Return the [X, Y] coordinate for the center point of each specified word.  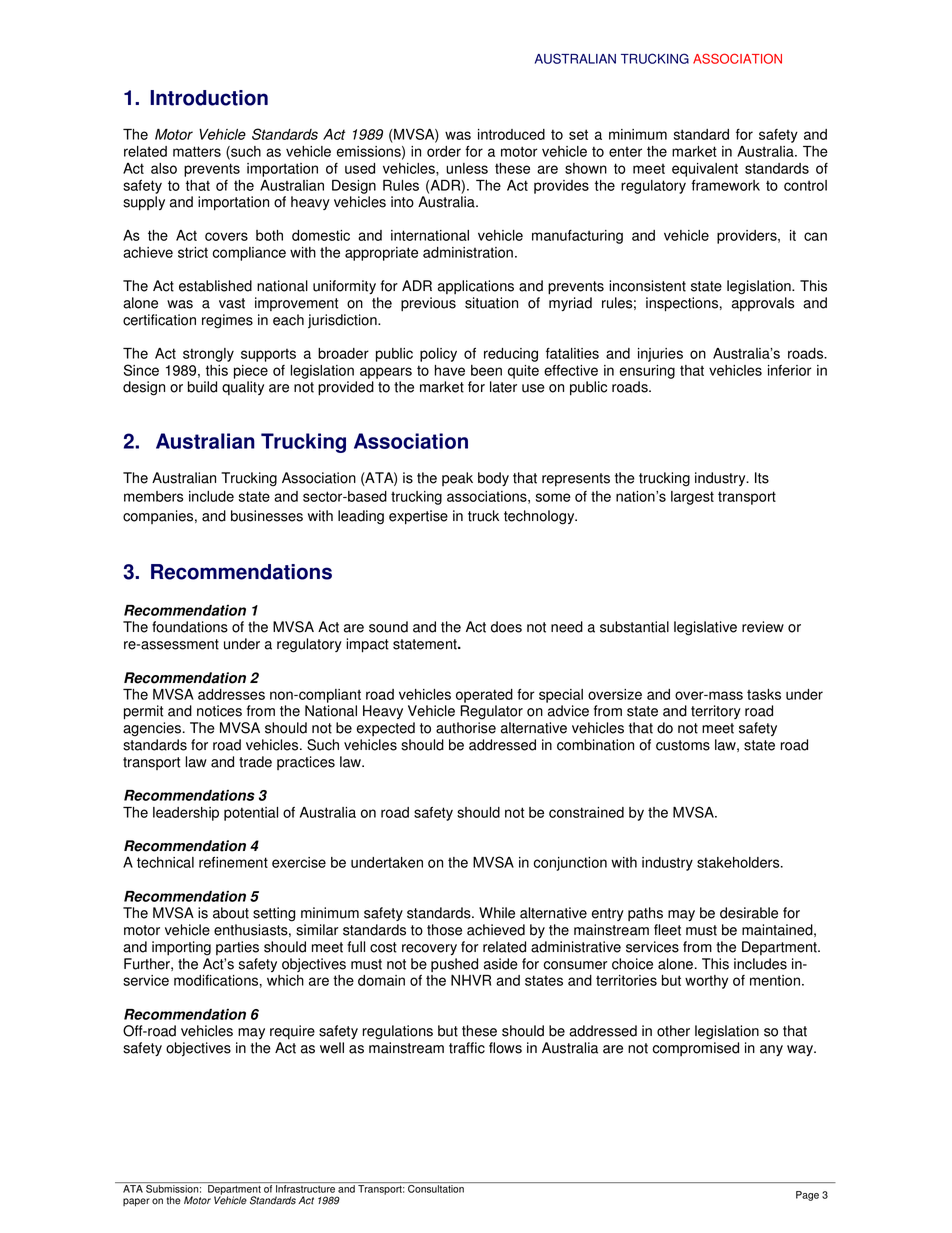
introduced [511, 134]
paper [136, 1202]
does [506, 627]
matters [197, 151]
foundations [190, 627]
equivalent [705, 170]
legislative [705, 628]
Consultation [436, 1189]
